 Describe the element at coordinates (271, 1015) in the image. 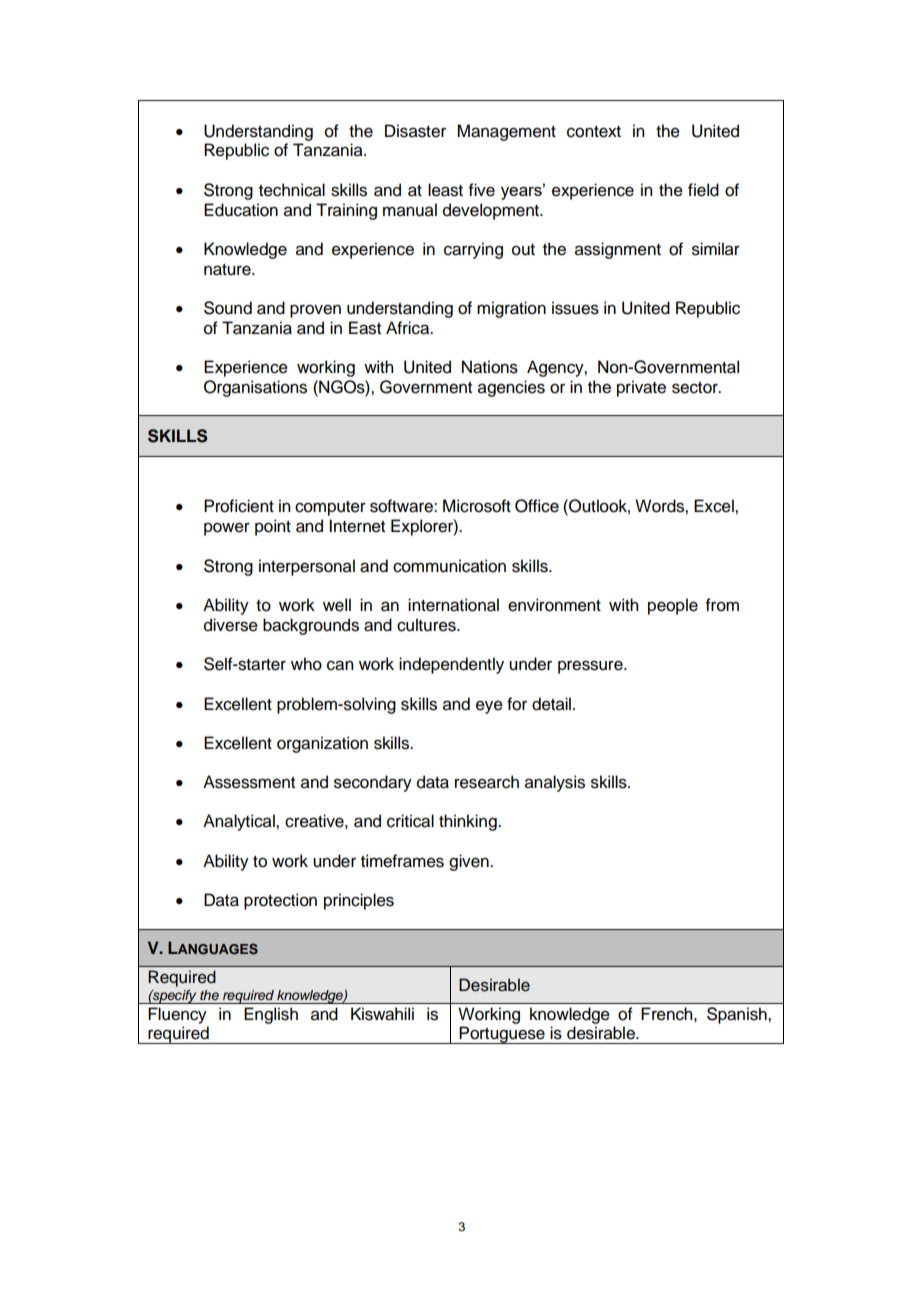

I see `English` at that location.
